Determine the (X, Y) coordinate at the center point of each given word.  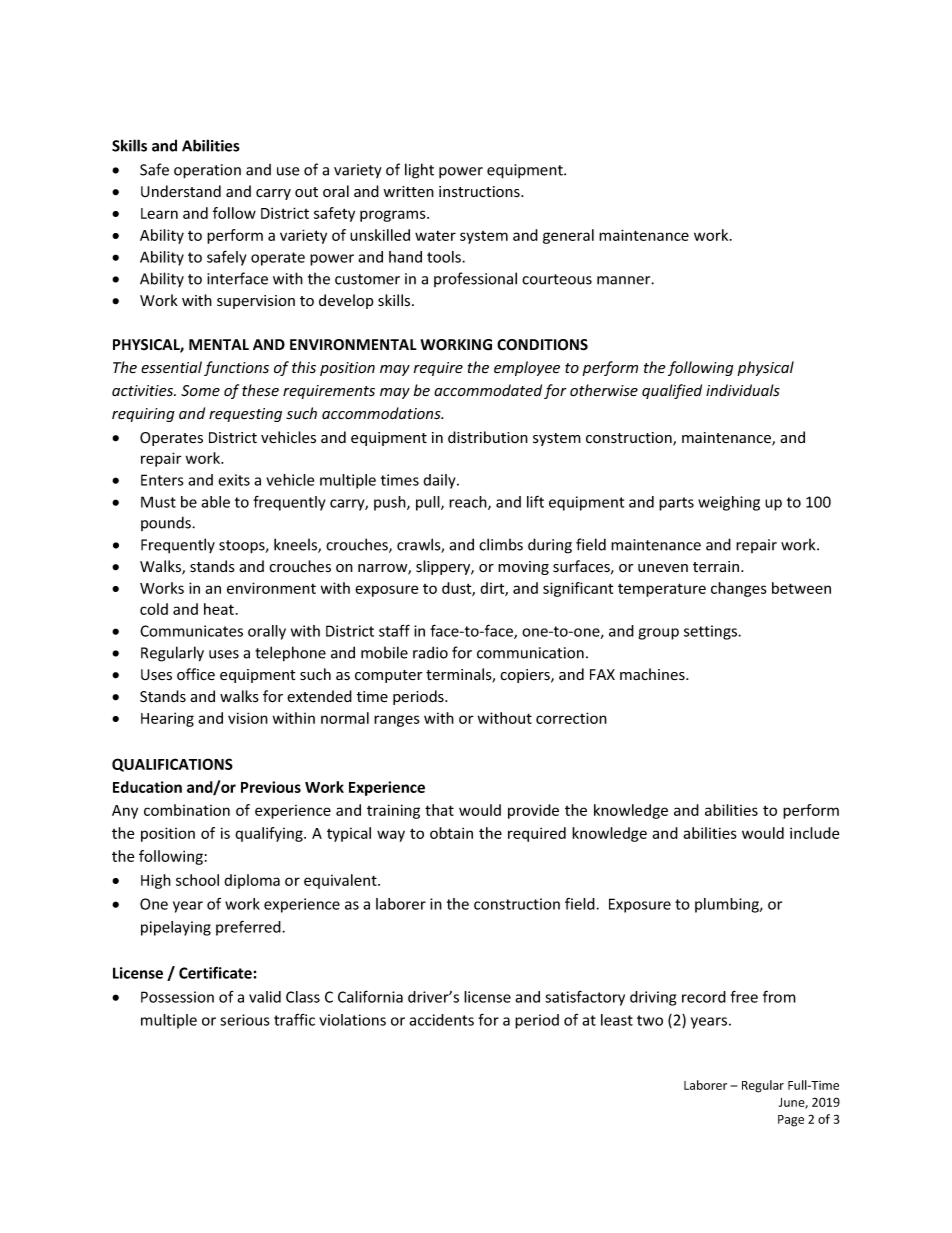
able (215, 502)
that (439, 810)
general (568, 236)
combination (187, 810)
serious (245, 1020)
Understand (181, 191)
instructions (480, 192)
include (814, 833)
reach (469, 503)
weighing (729, 503)
